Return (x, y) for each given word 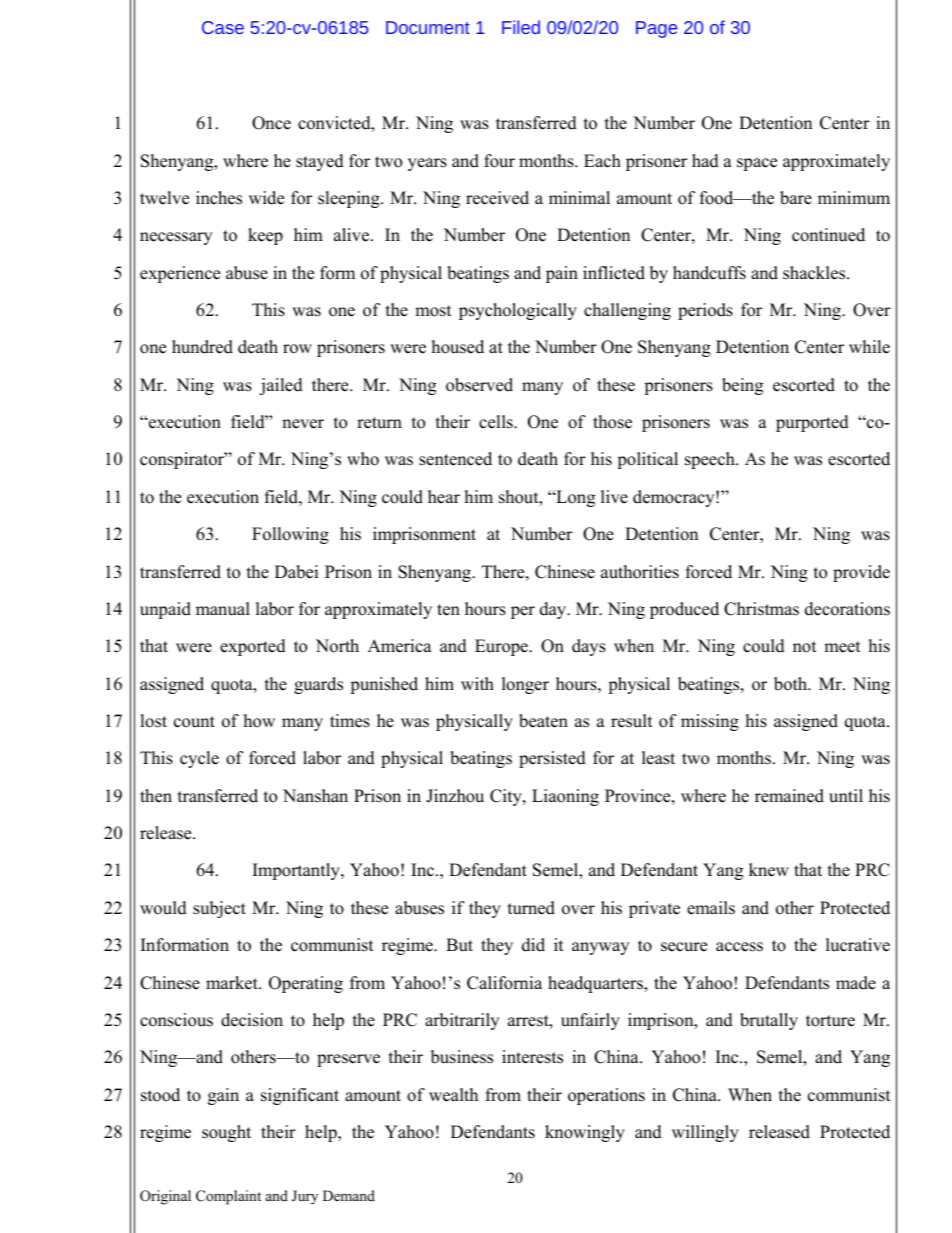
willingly (705, 1133)
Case (223, 27)
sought (226, 1133)
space (757, 164)
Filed (521, 27)
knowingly (585, 1133)
